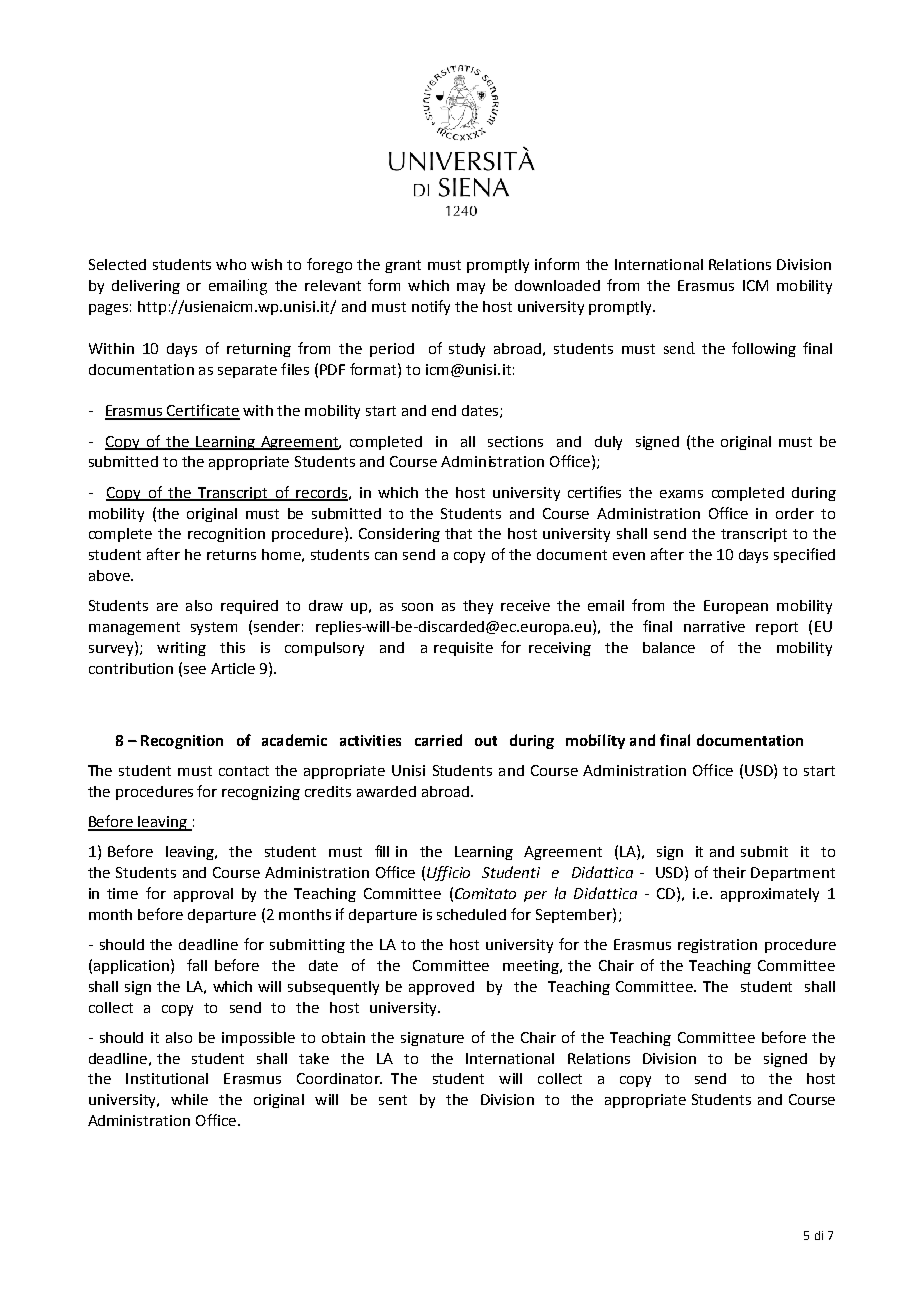 The image size is (924, 1308). Describe the element at coordinates (393, 1100) in the screenshot. I see `sent` at that location.
